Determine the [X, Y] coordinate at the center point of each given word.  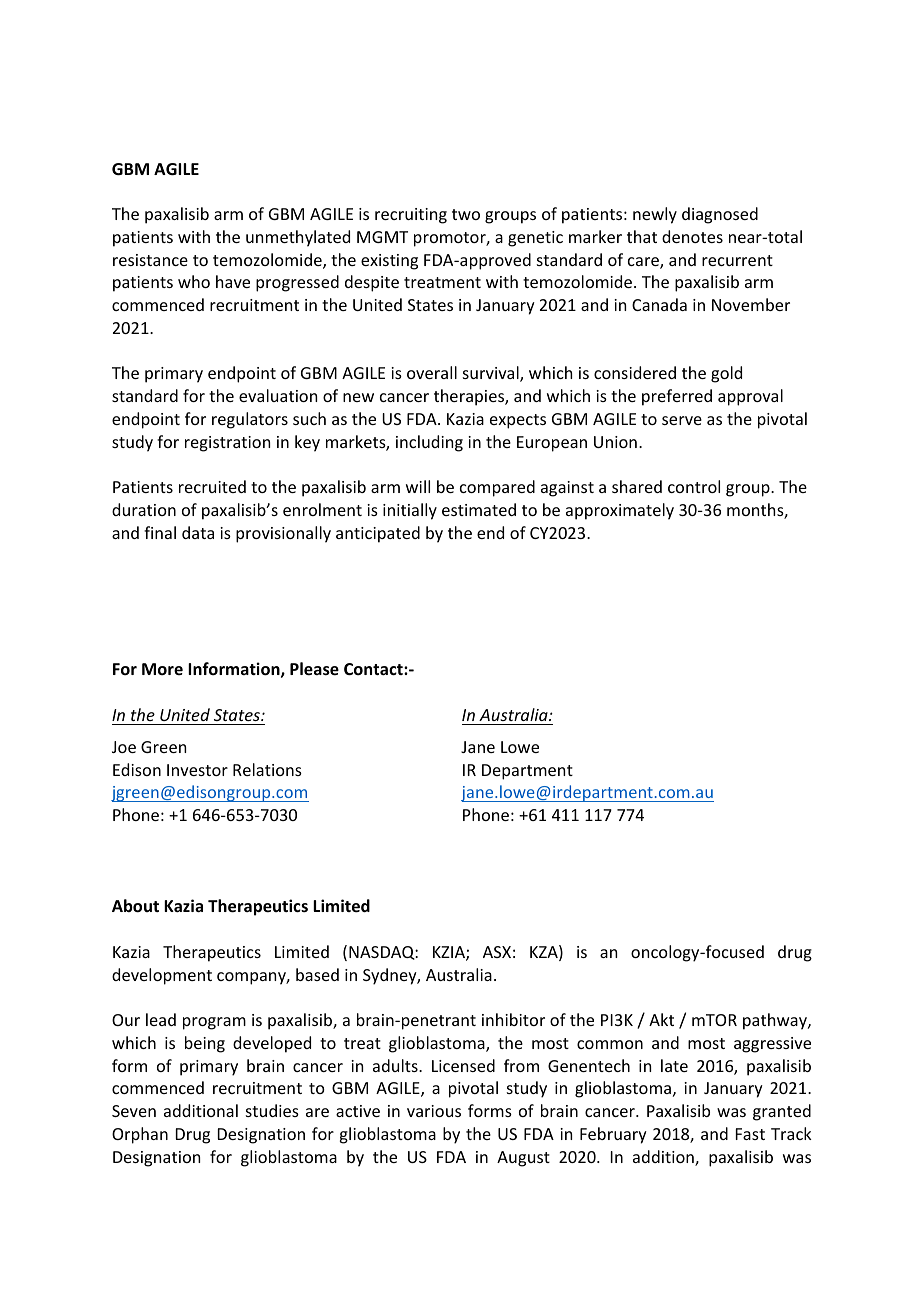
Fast [750, 1134]
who [194, 281]
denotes [692, 236]
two [466, 214]
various [434, 1111]
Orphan [140, 1135]
